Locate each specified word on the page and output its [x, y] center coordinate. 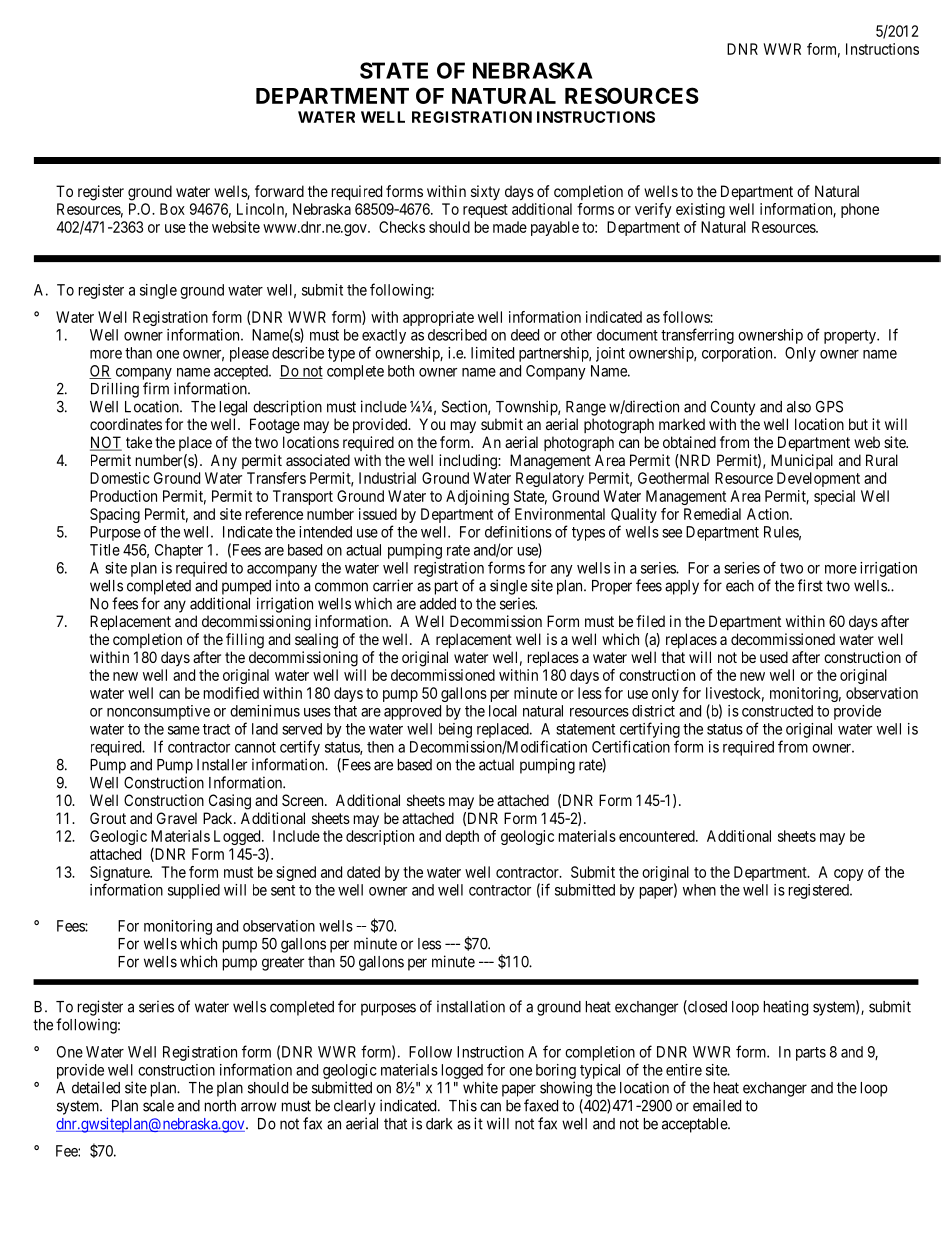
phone [860, 210]
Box [172, 209]
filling [245, 641]
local [503, 711]
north [220, 1106]
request [485, 211]
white [480, 1087]
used [774, 657]
